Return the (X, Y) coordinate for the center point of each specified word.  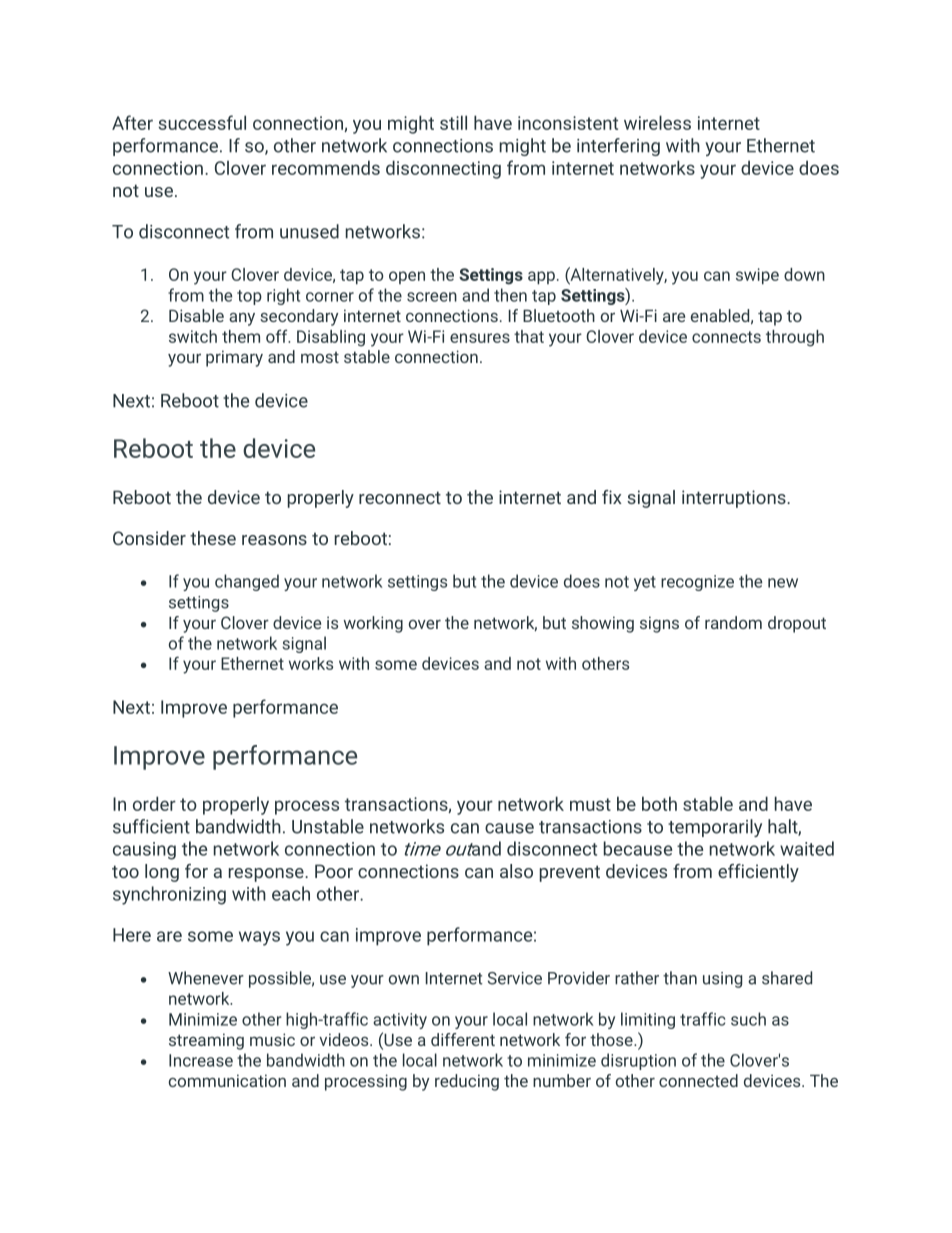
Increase (201, 1060)
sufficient (151, 826)
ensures (480, 338)
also (516, 871)
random (733, 622)
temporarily (715, 828)
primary (234, 358)
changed (247, 582)
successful (202, 122)
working (373, 624)
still (453, 122)
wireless (657, 122)
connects (726, 337)
